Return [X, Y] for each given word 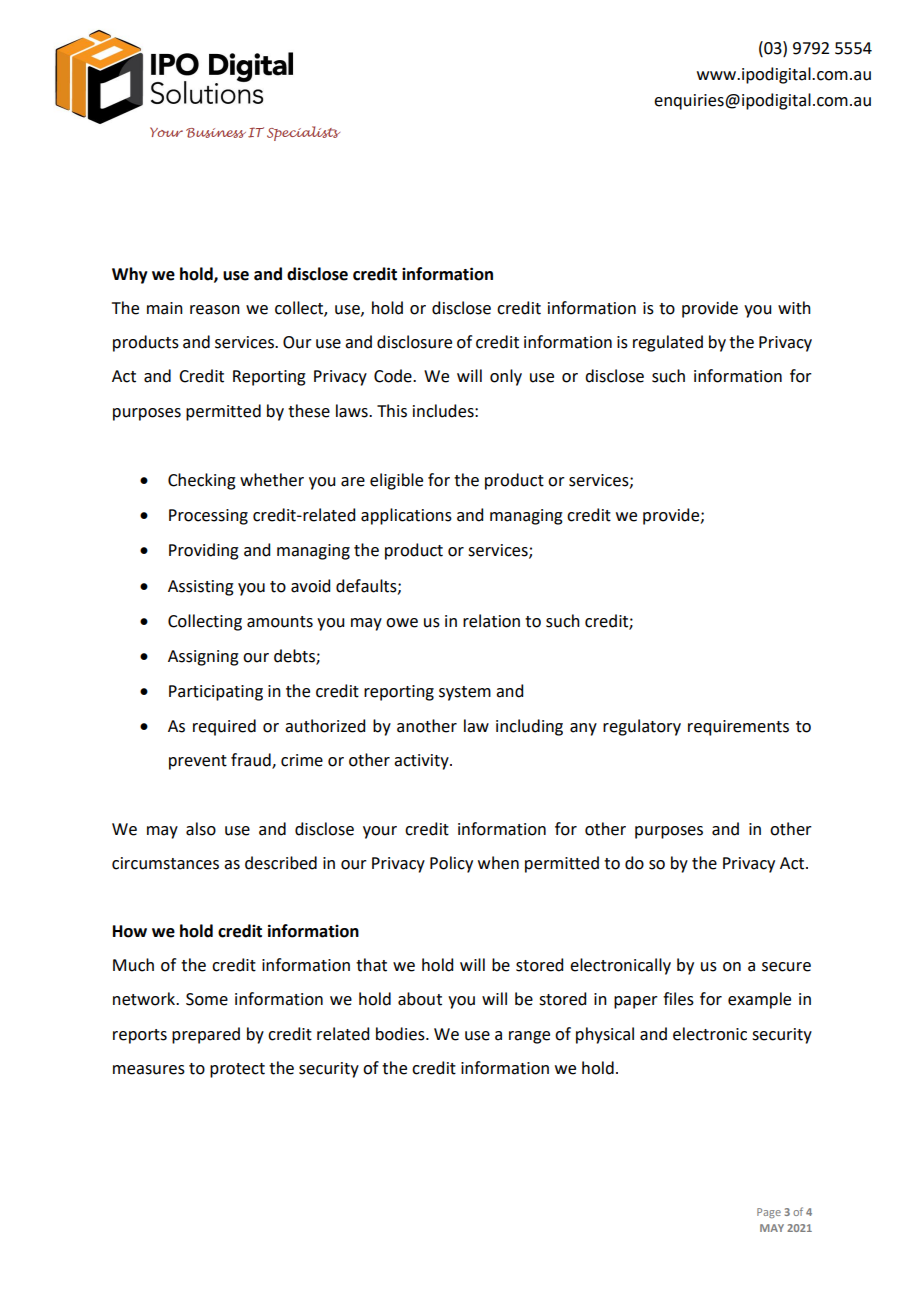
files [678, 999]
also [201, 829]
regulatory [642, 727]
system [465, 693]
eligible [396, 481]
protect [237, 1070]
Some [207, 999]
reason [215, 310]
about [420, 999]
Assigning [203, 658]
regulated [668, 343]
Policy [451, 864]
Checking [202, 481]
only [506, 377]
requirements [738, 728]
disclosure [414, 342]
